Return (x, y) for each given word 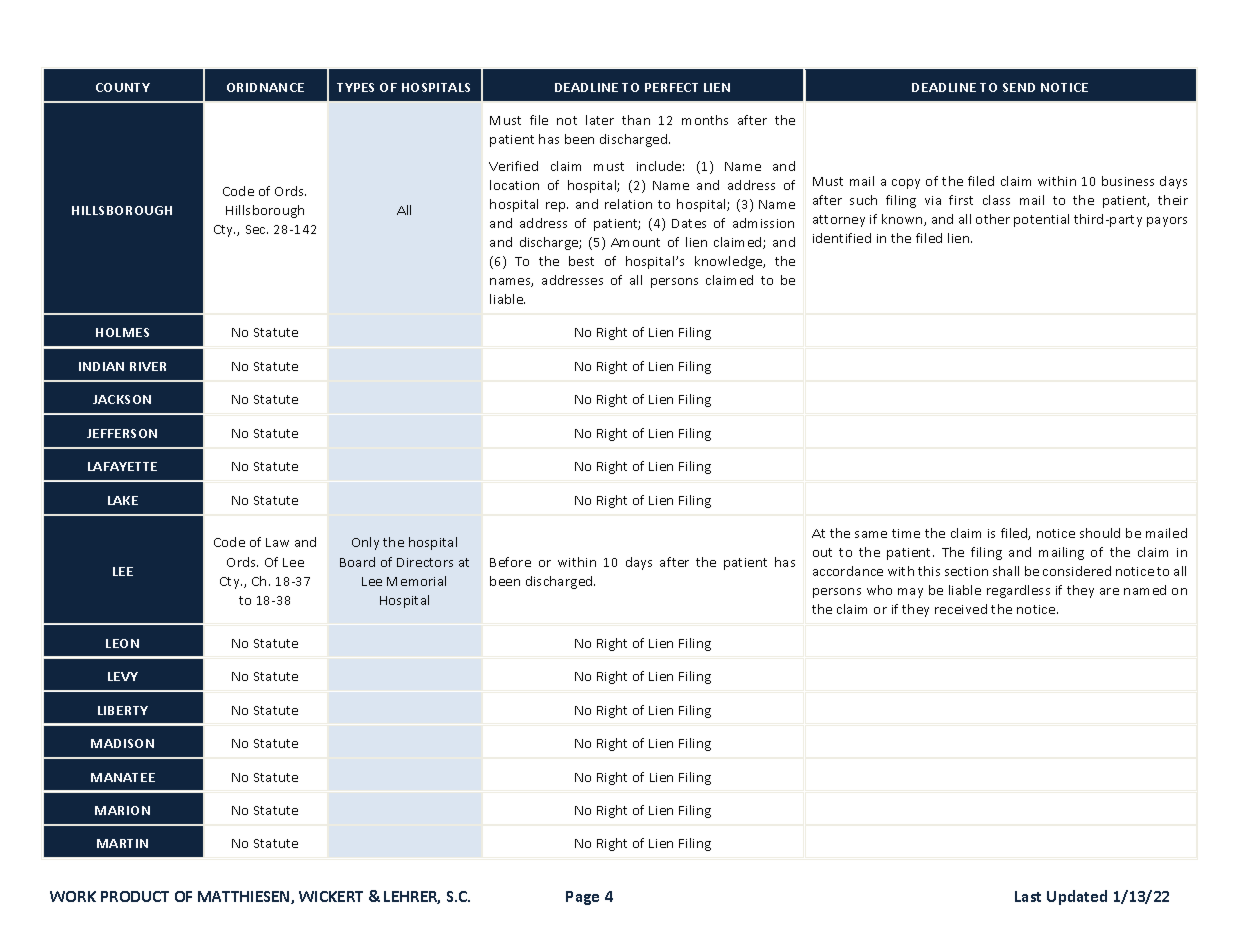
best (581, 261)
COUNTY (123, 87)
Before (510, 562)
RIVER (148, 366)
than (636, 120)
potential (1041, 220)
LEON (122, 643)
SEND (1019, 87)
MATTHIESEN (245, 897)
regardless (1018, 591)
